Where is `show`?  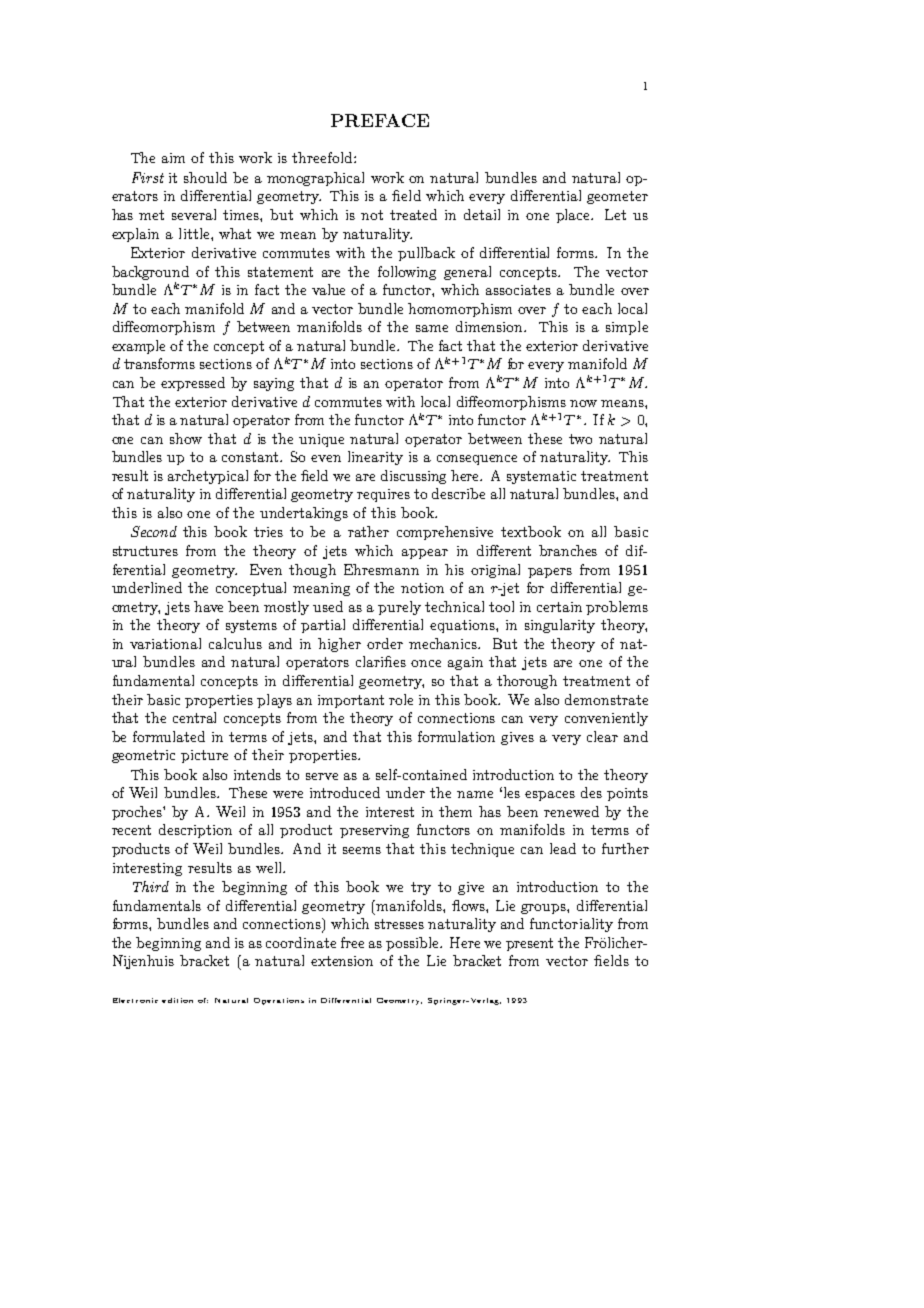 show is located at coordinates (186, 438).
